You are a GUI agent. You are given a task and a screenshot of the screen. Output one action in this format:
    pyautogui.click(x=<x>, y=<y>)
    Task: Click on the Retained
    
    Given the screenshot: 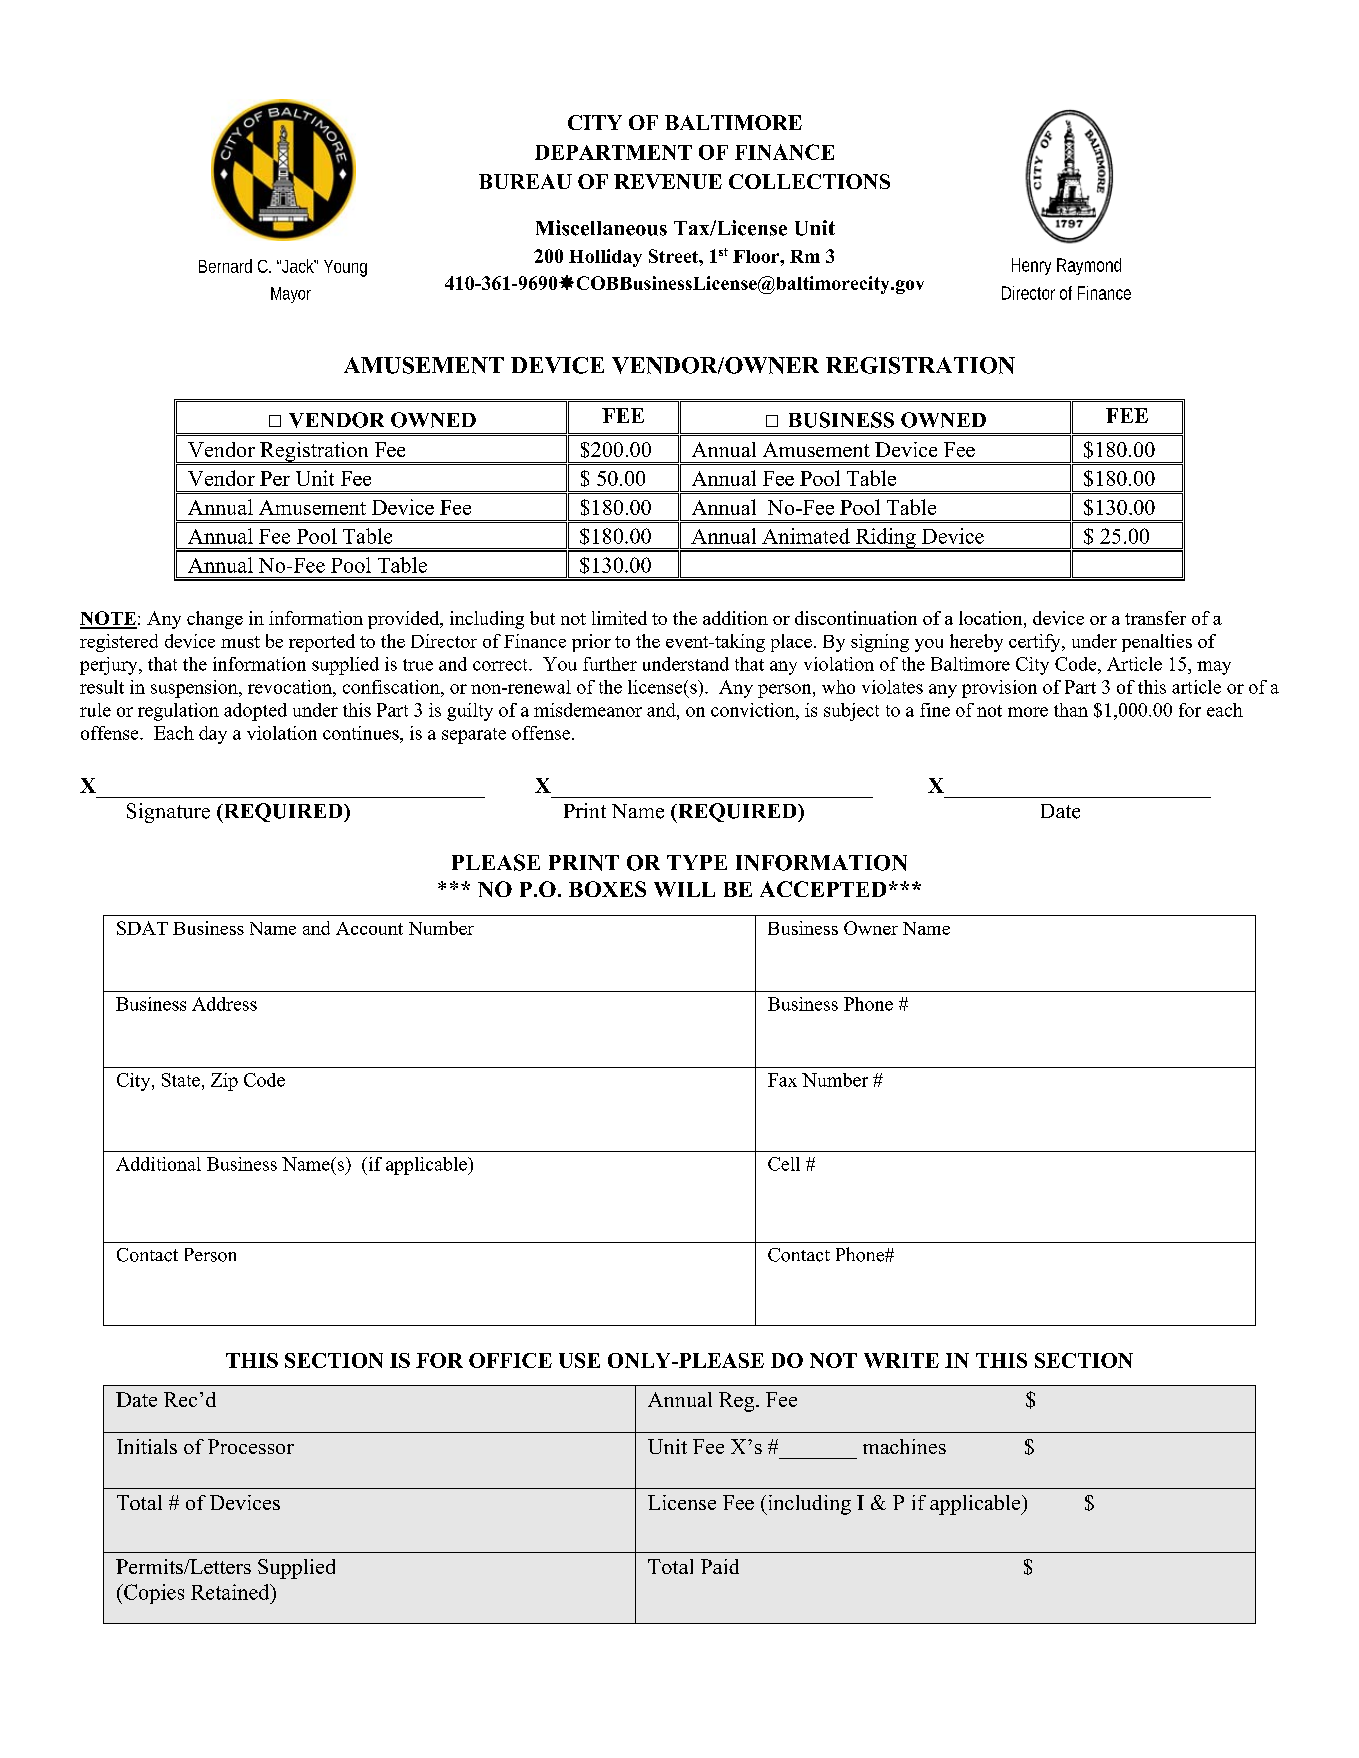 What is the action you would take?
    pyautogui.click(x=231, y=1592)
